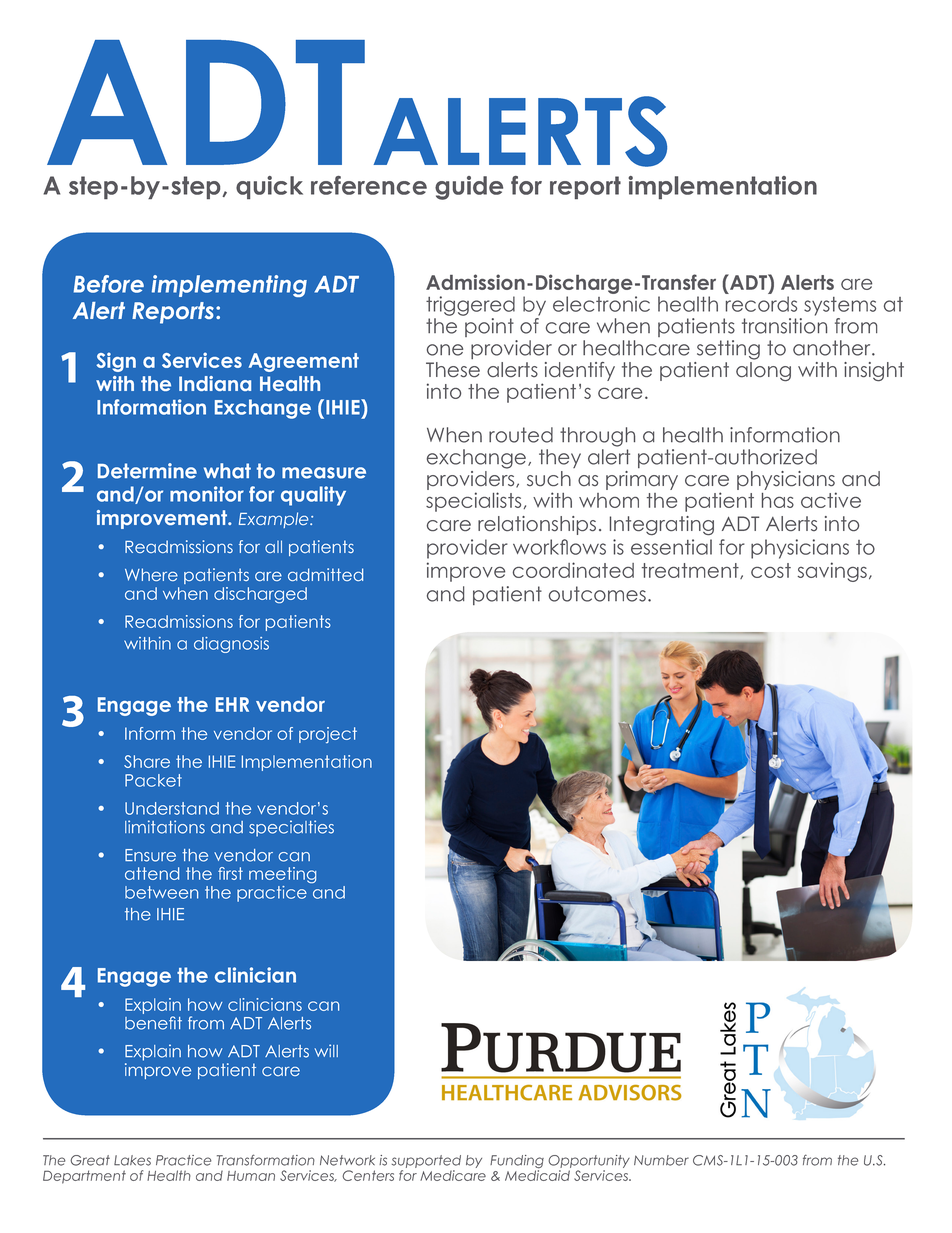 The height and width of the document is (1233, 952). Describe the element at coordinates (517, 1163) in the document. I see `Funding` at that location.
